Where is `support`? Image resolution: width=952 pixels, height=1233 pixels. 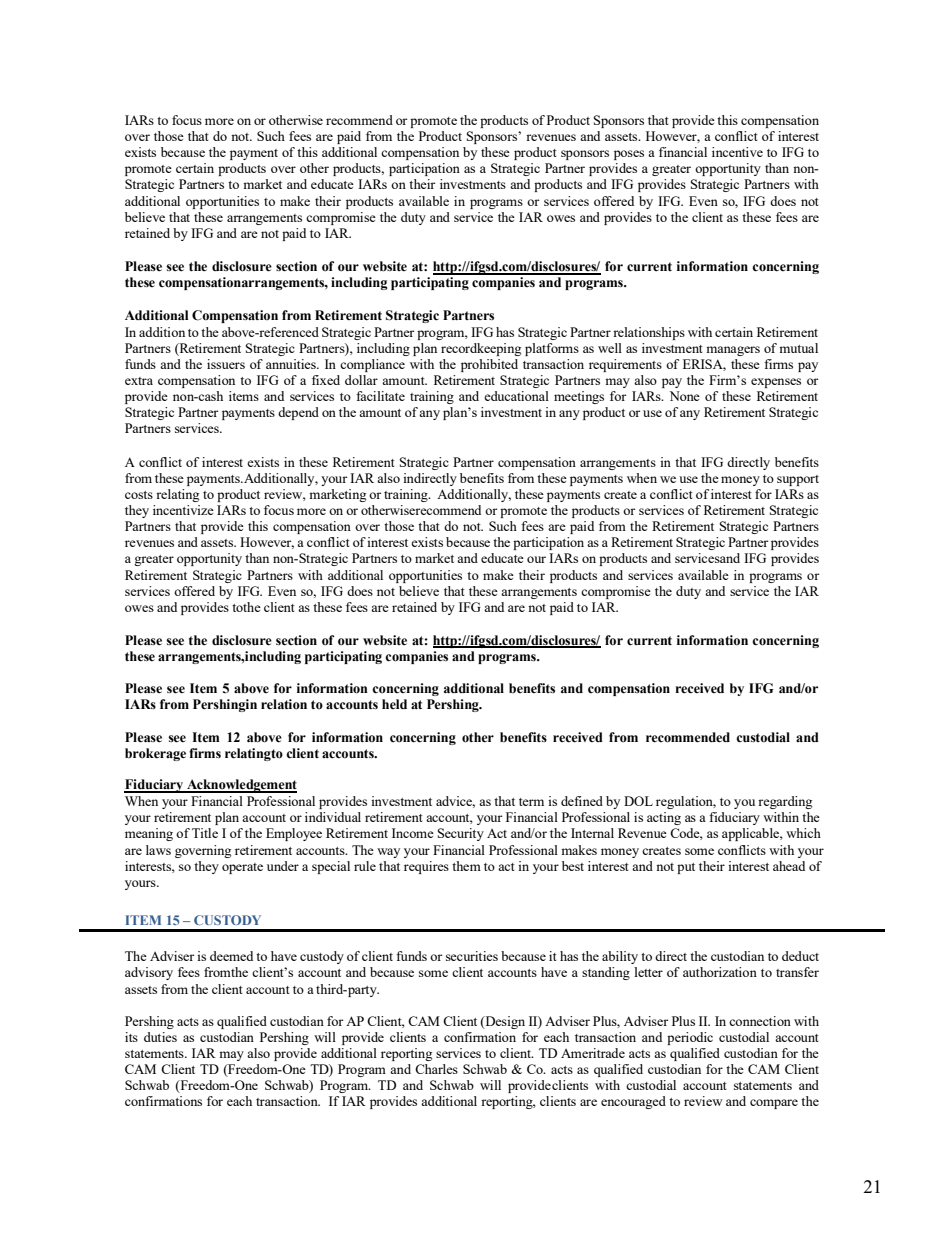 support is located at coordinates (798, 480).
